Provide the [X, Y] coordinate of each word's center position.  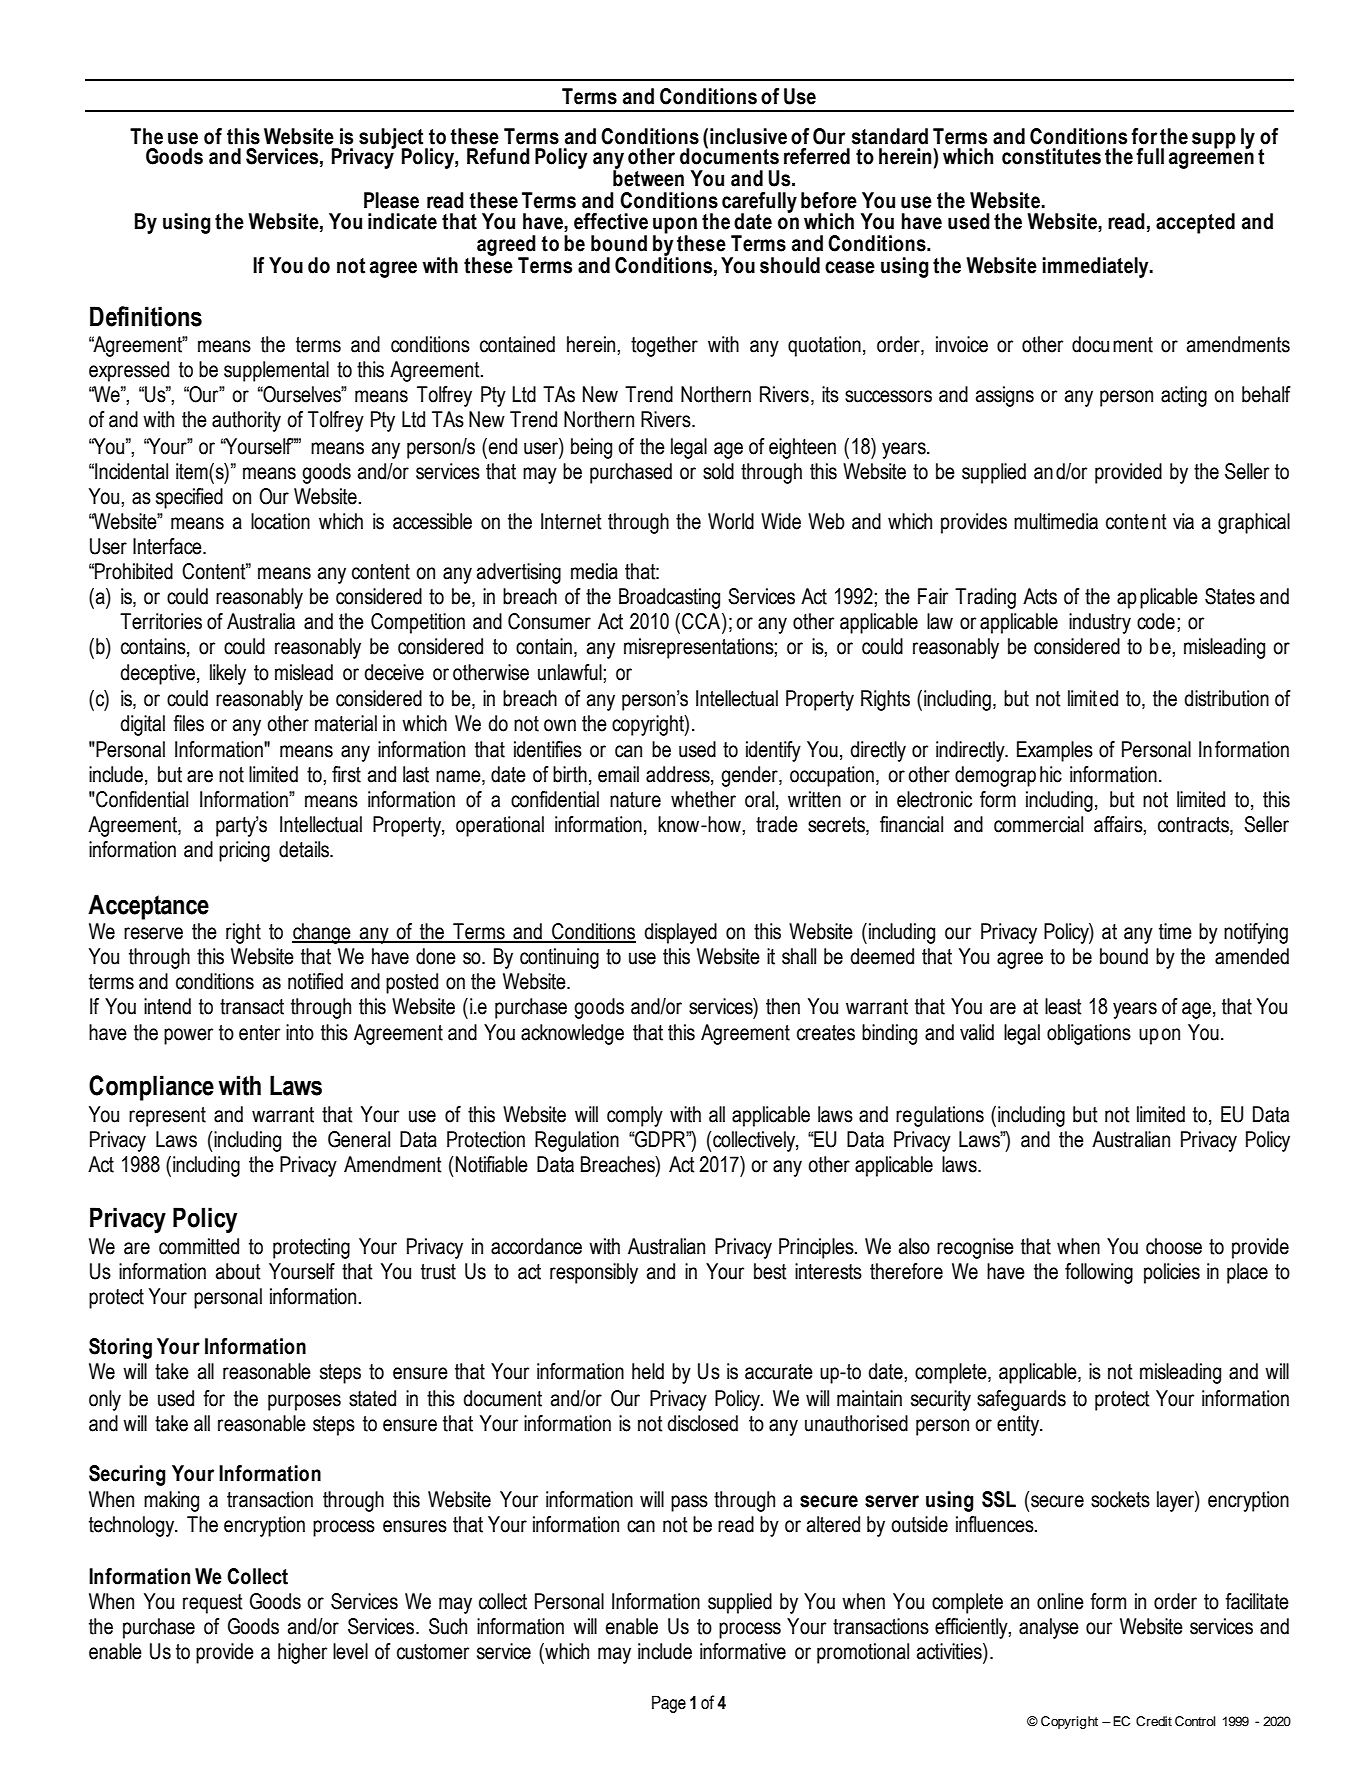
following [1099, 1273]
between [648, 177]
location [280, 521]
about [238, 1271]
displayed [680, 933]
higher [302, 1653]
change [322, 933]
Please [391, 200]
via [1183, 521]
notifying [1256, 933]
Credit [1154, 1721]
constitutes [1051, 156]
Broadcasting [669, 598]
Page [669, 1704]
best [770, 1271]
